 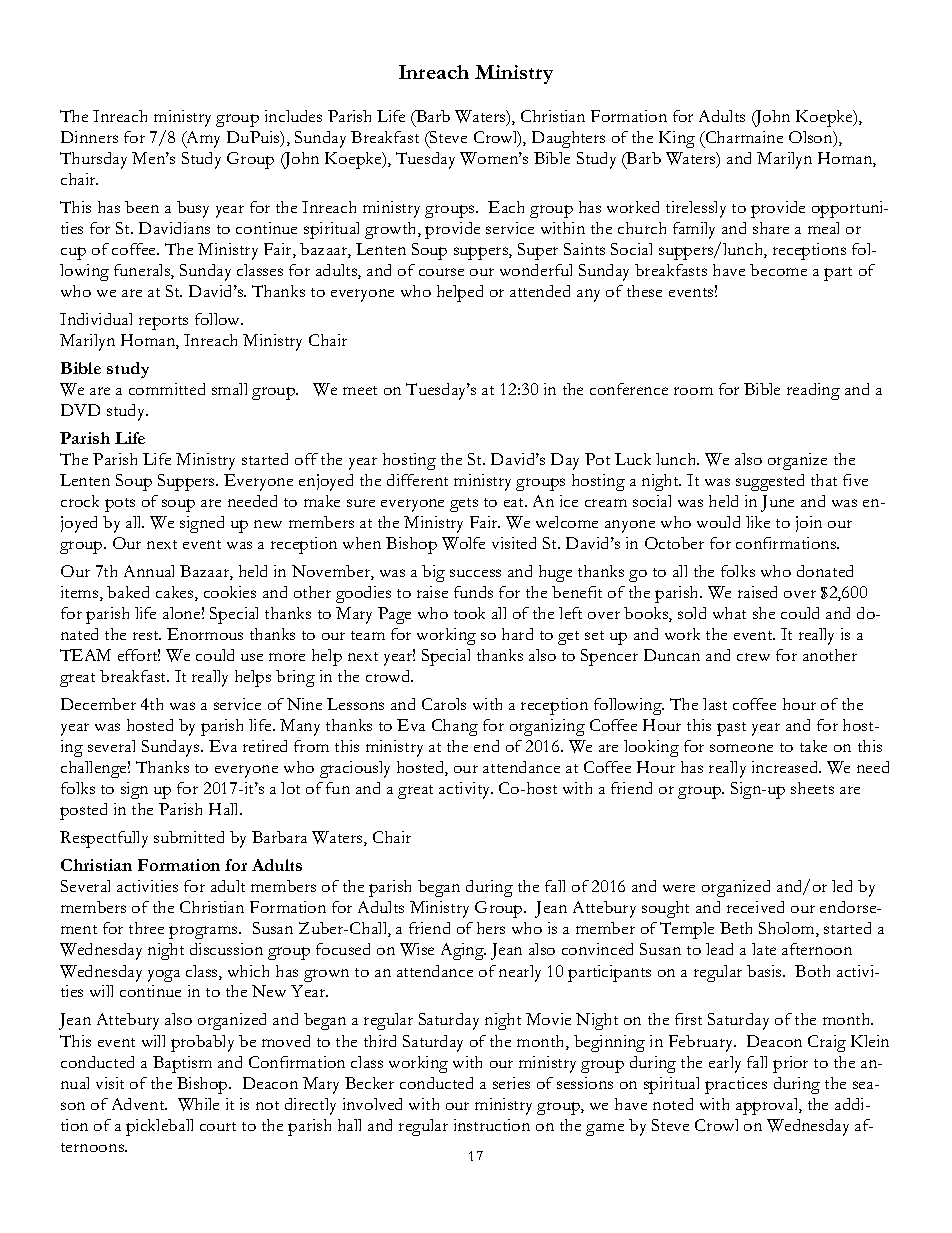 What do you see at coordinates (696, 209) in the page?
I see `tirelessly` at bounding box center [696, 209].
